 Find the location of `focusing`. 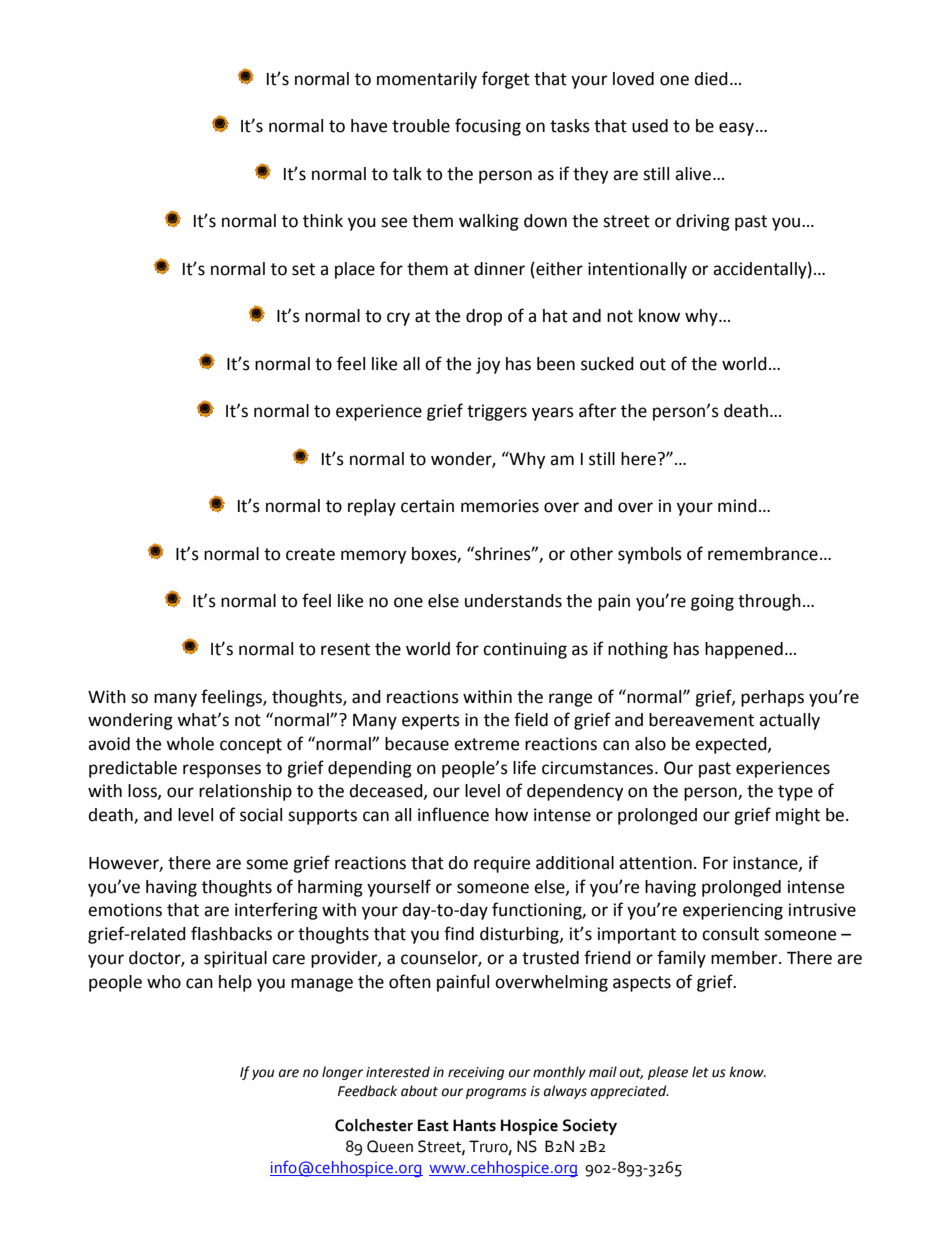

focusing is located at coordinates (488, 127).
